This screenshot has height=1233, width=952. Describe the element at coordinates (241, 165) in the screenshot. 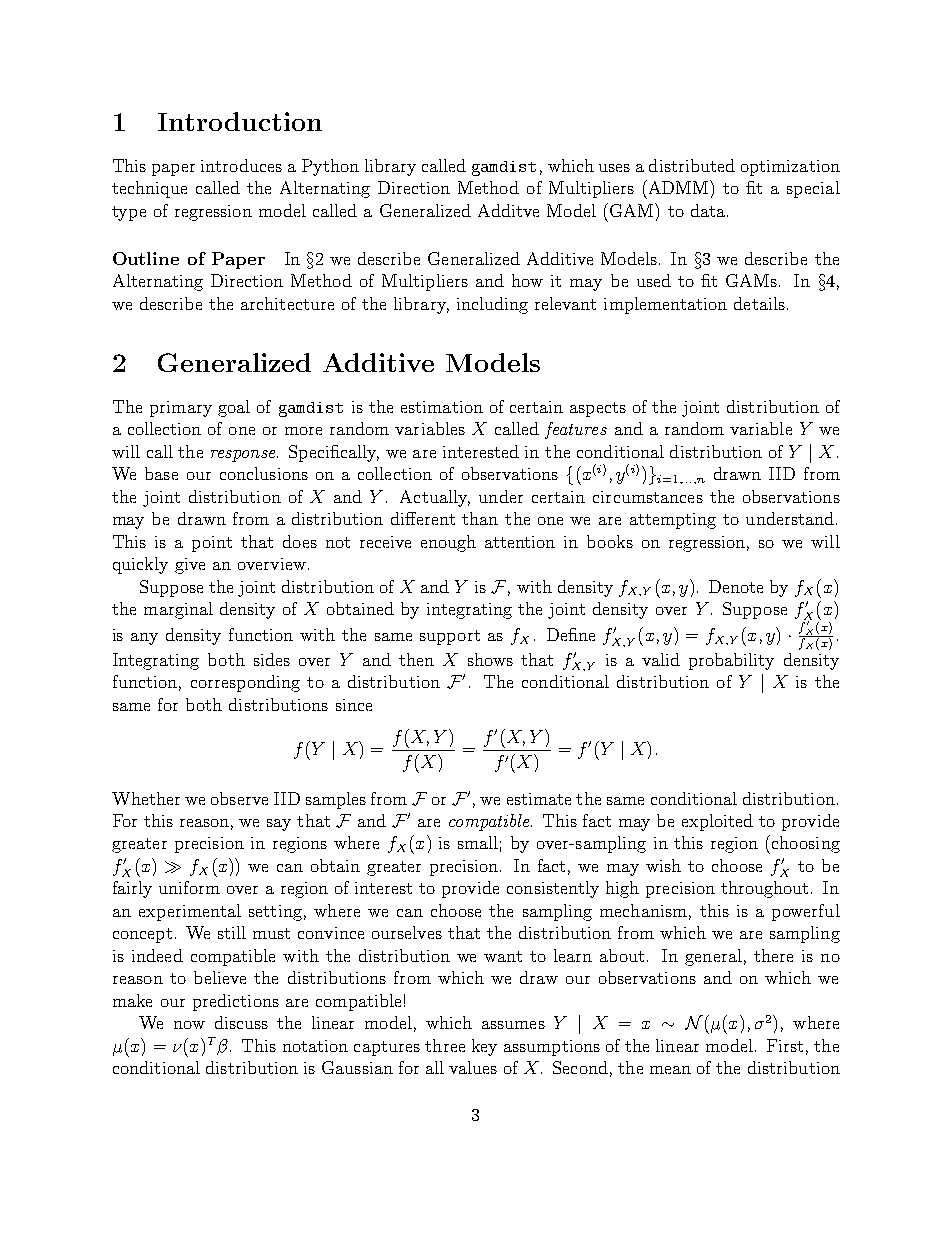

I see `introduces` at that location.
